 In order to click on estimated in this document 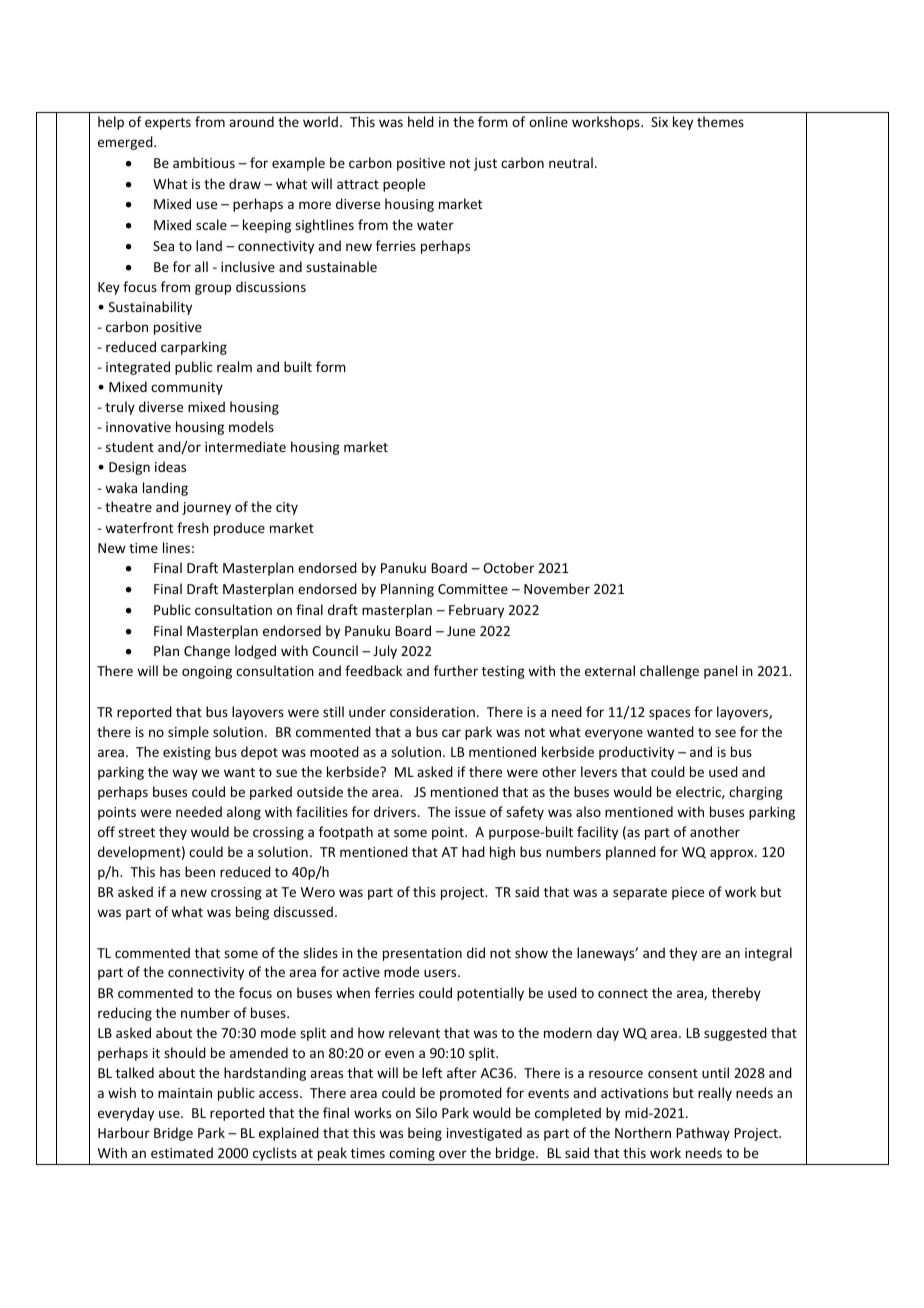, I will do `click(182, 1152)`.
